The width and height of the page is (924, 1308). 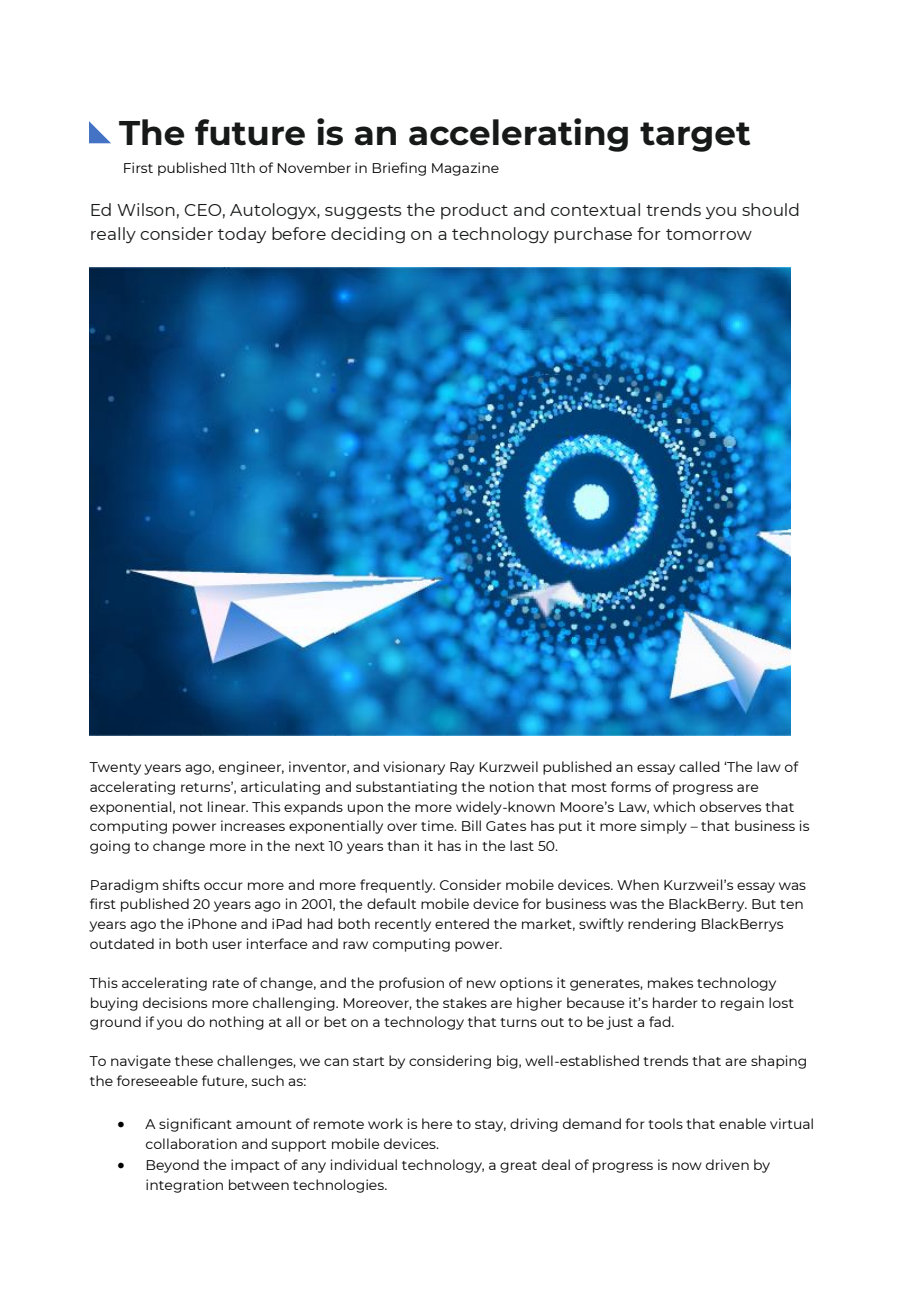 What do you see at coordinates (191, 1143) in the page?
I see `collaboration` at bounding box center [191, 1143].
